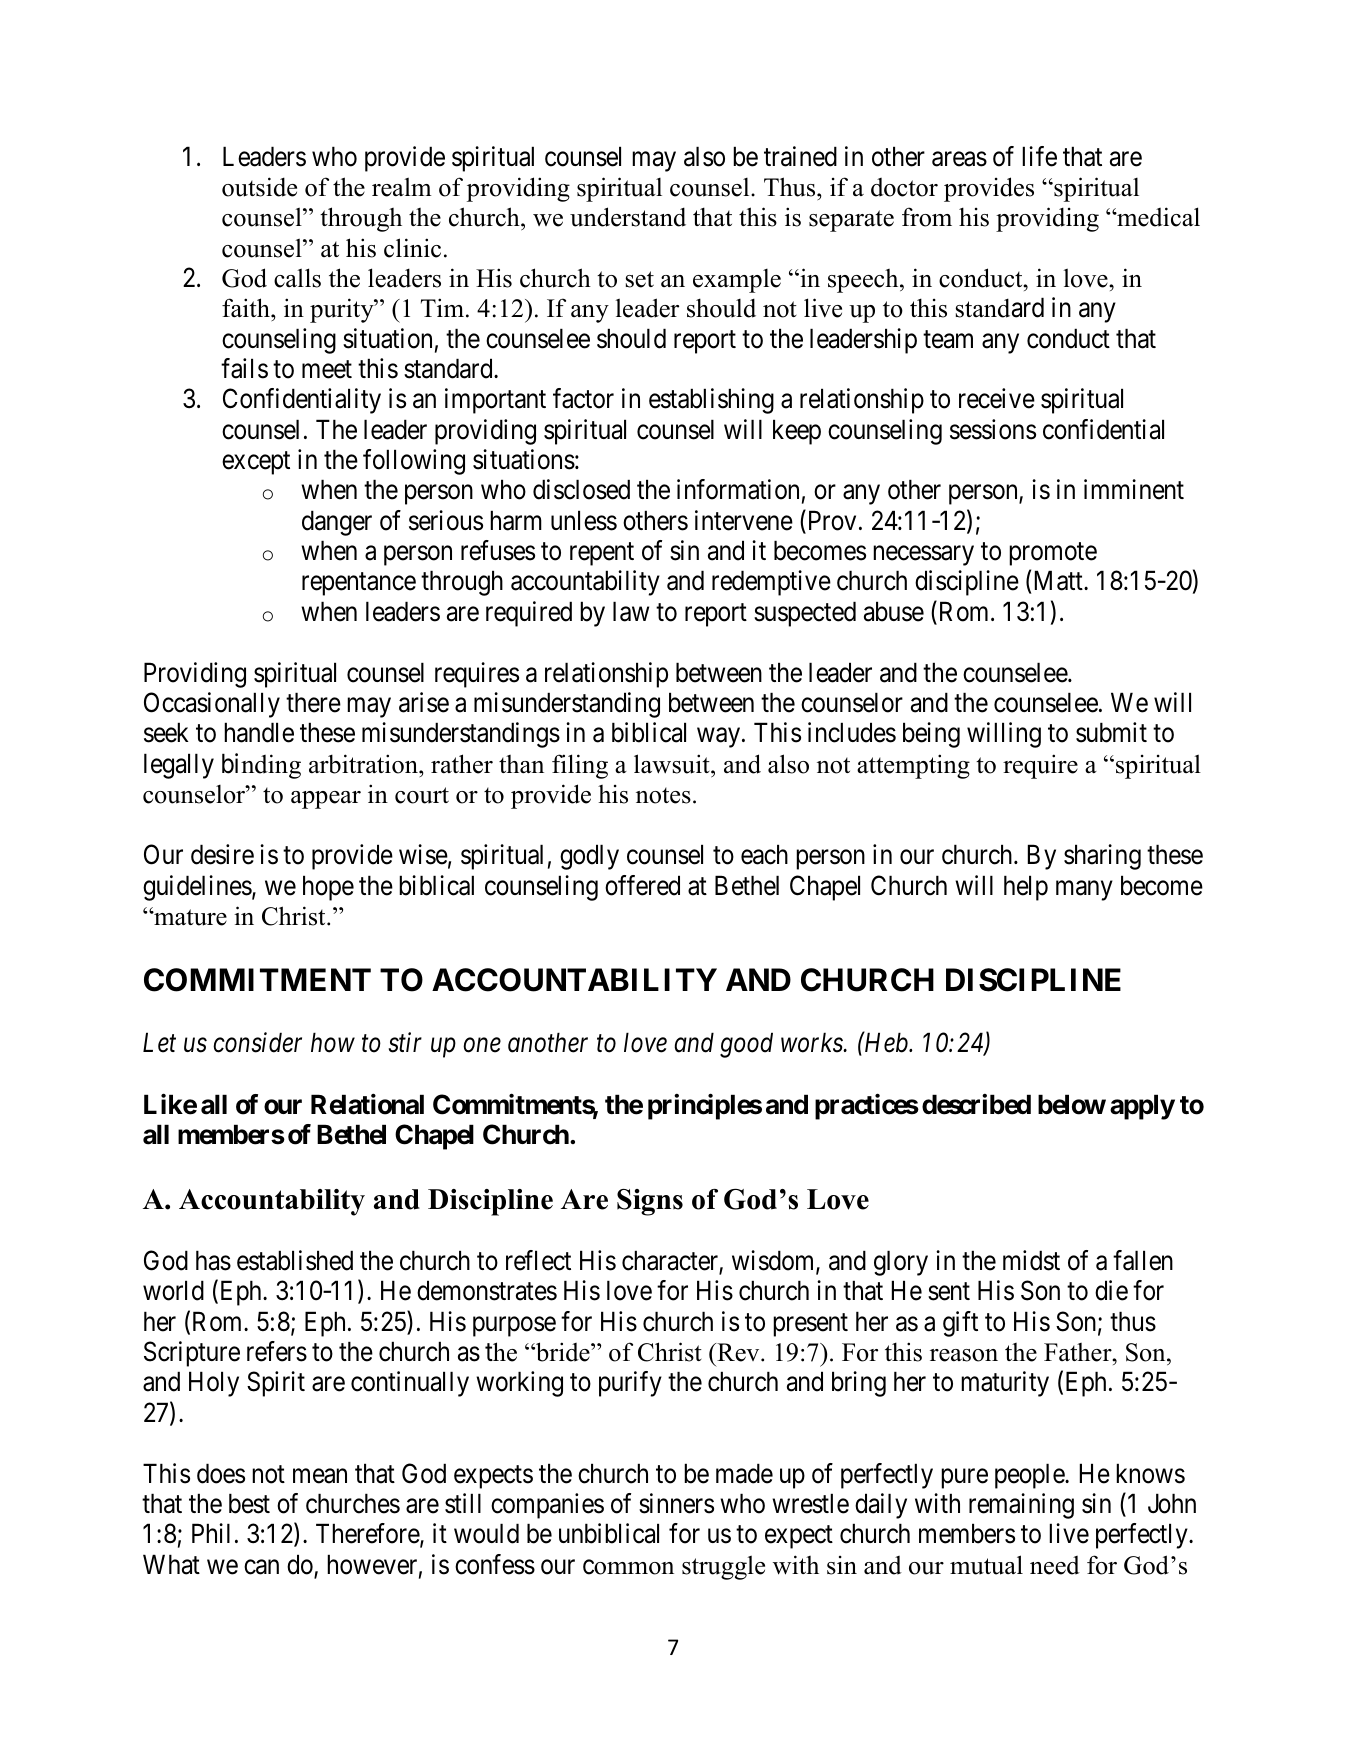 The height and width of the screenshot is (1741, 1346). What do you see at coordinates (249, 1503) in the screenshot?
I see `best` at bounding box center [249, 1503].
